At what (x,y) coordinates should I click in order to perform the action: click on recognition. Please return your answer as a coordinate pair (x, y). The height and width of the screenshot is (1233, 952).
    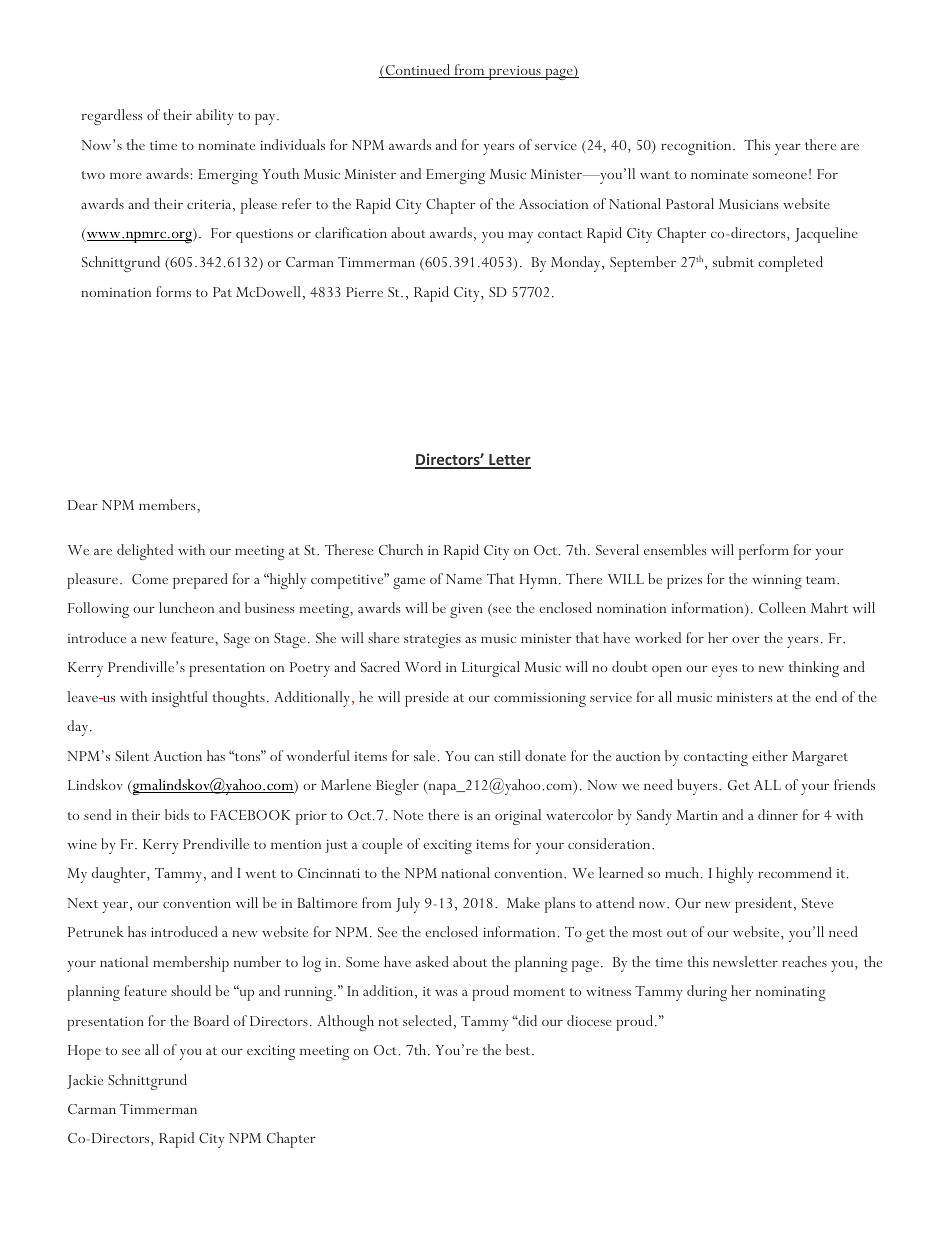
    Looking at the image, I should click on (697, 148).
